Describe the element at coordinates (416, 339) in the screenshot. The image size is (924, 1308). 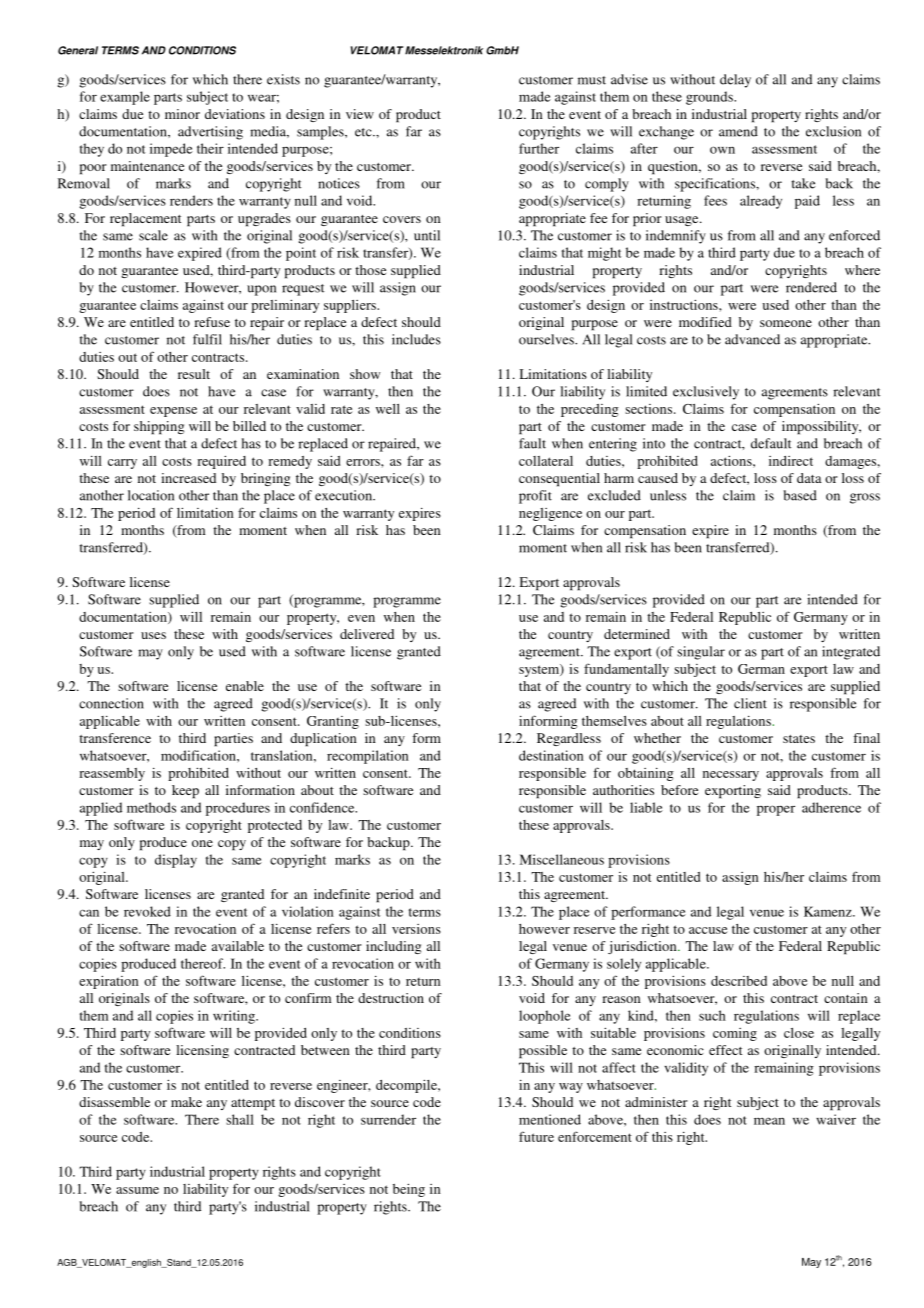
I see `includes` at that location.
